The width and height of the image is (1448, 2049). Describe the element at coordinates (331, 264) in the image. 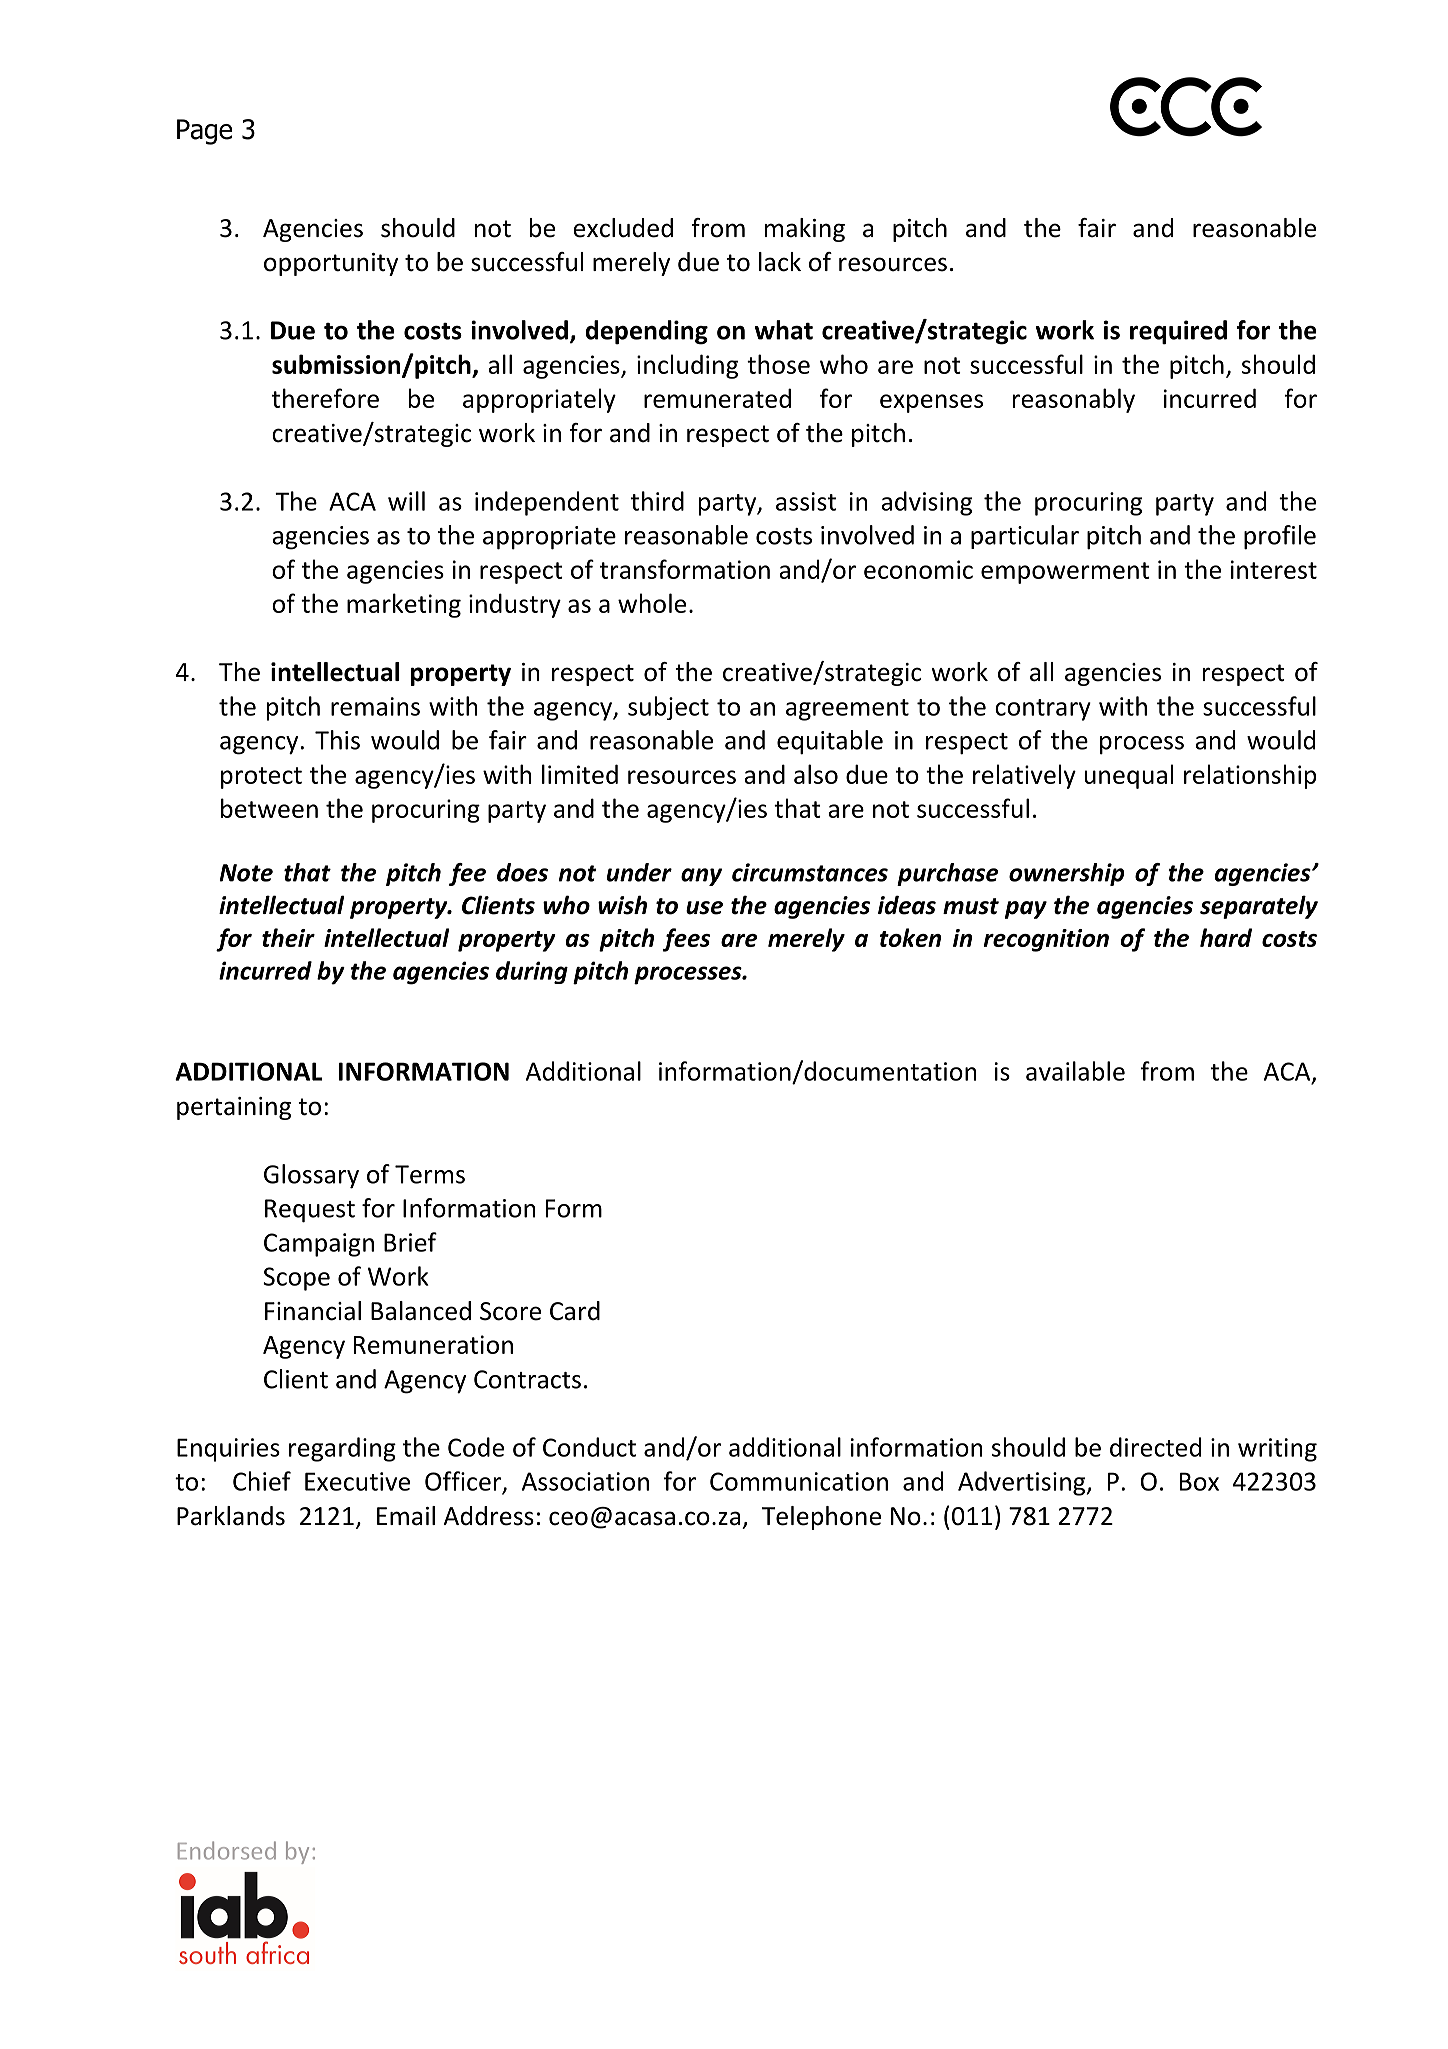

I see `opportunity` at that location.
